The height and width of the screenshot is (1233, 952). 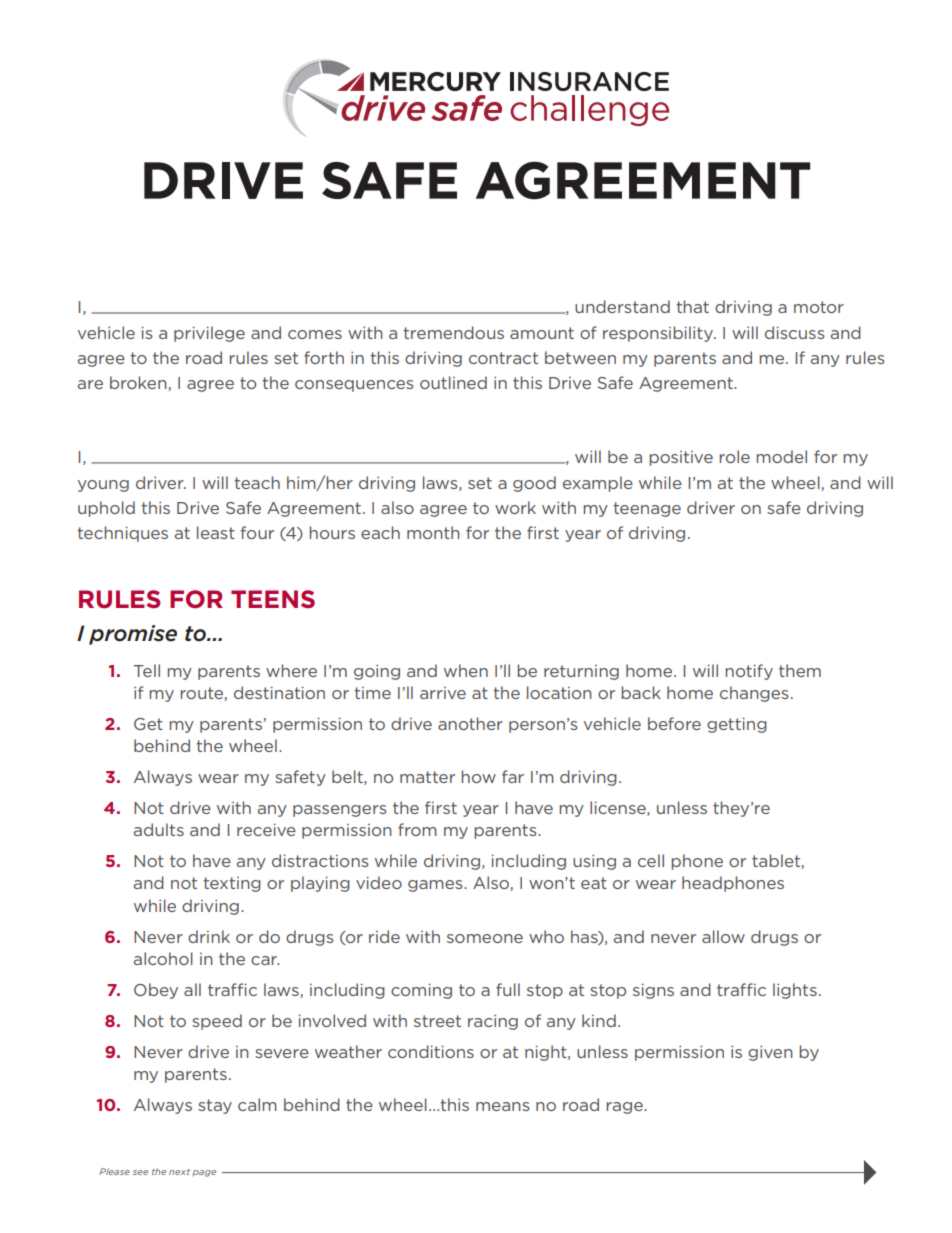 I want to click on means, so click(x=503, y=1106).
